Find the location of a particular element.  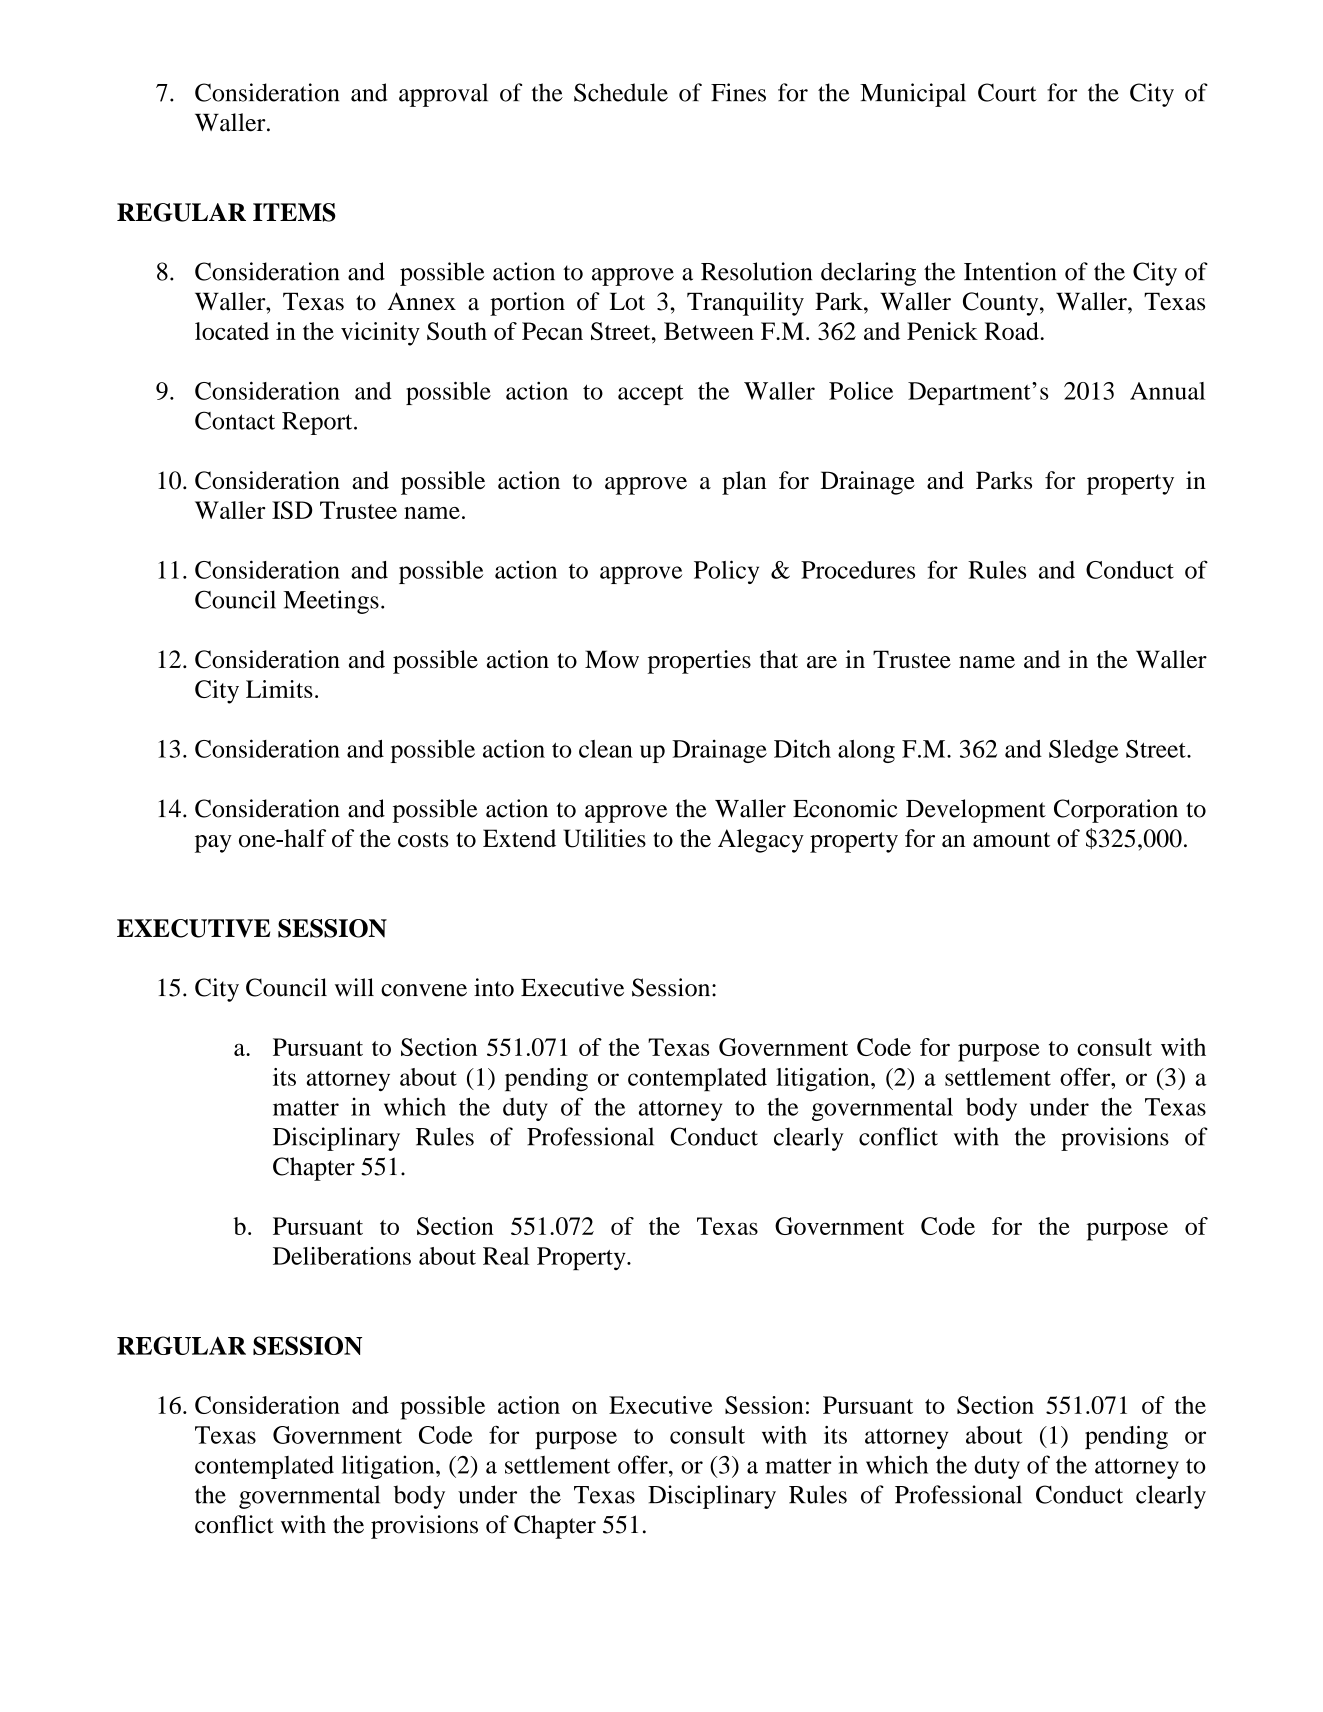

properties is located at coordinates (699, 662).
